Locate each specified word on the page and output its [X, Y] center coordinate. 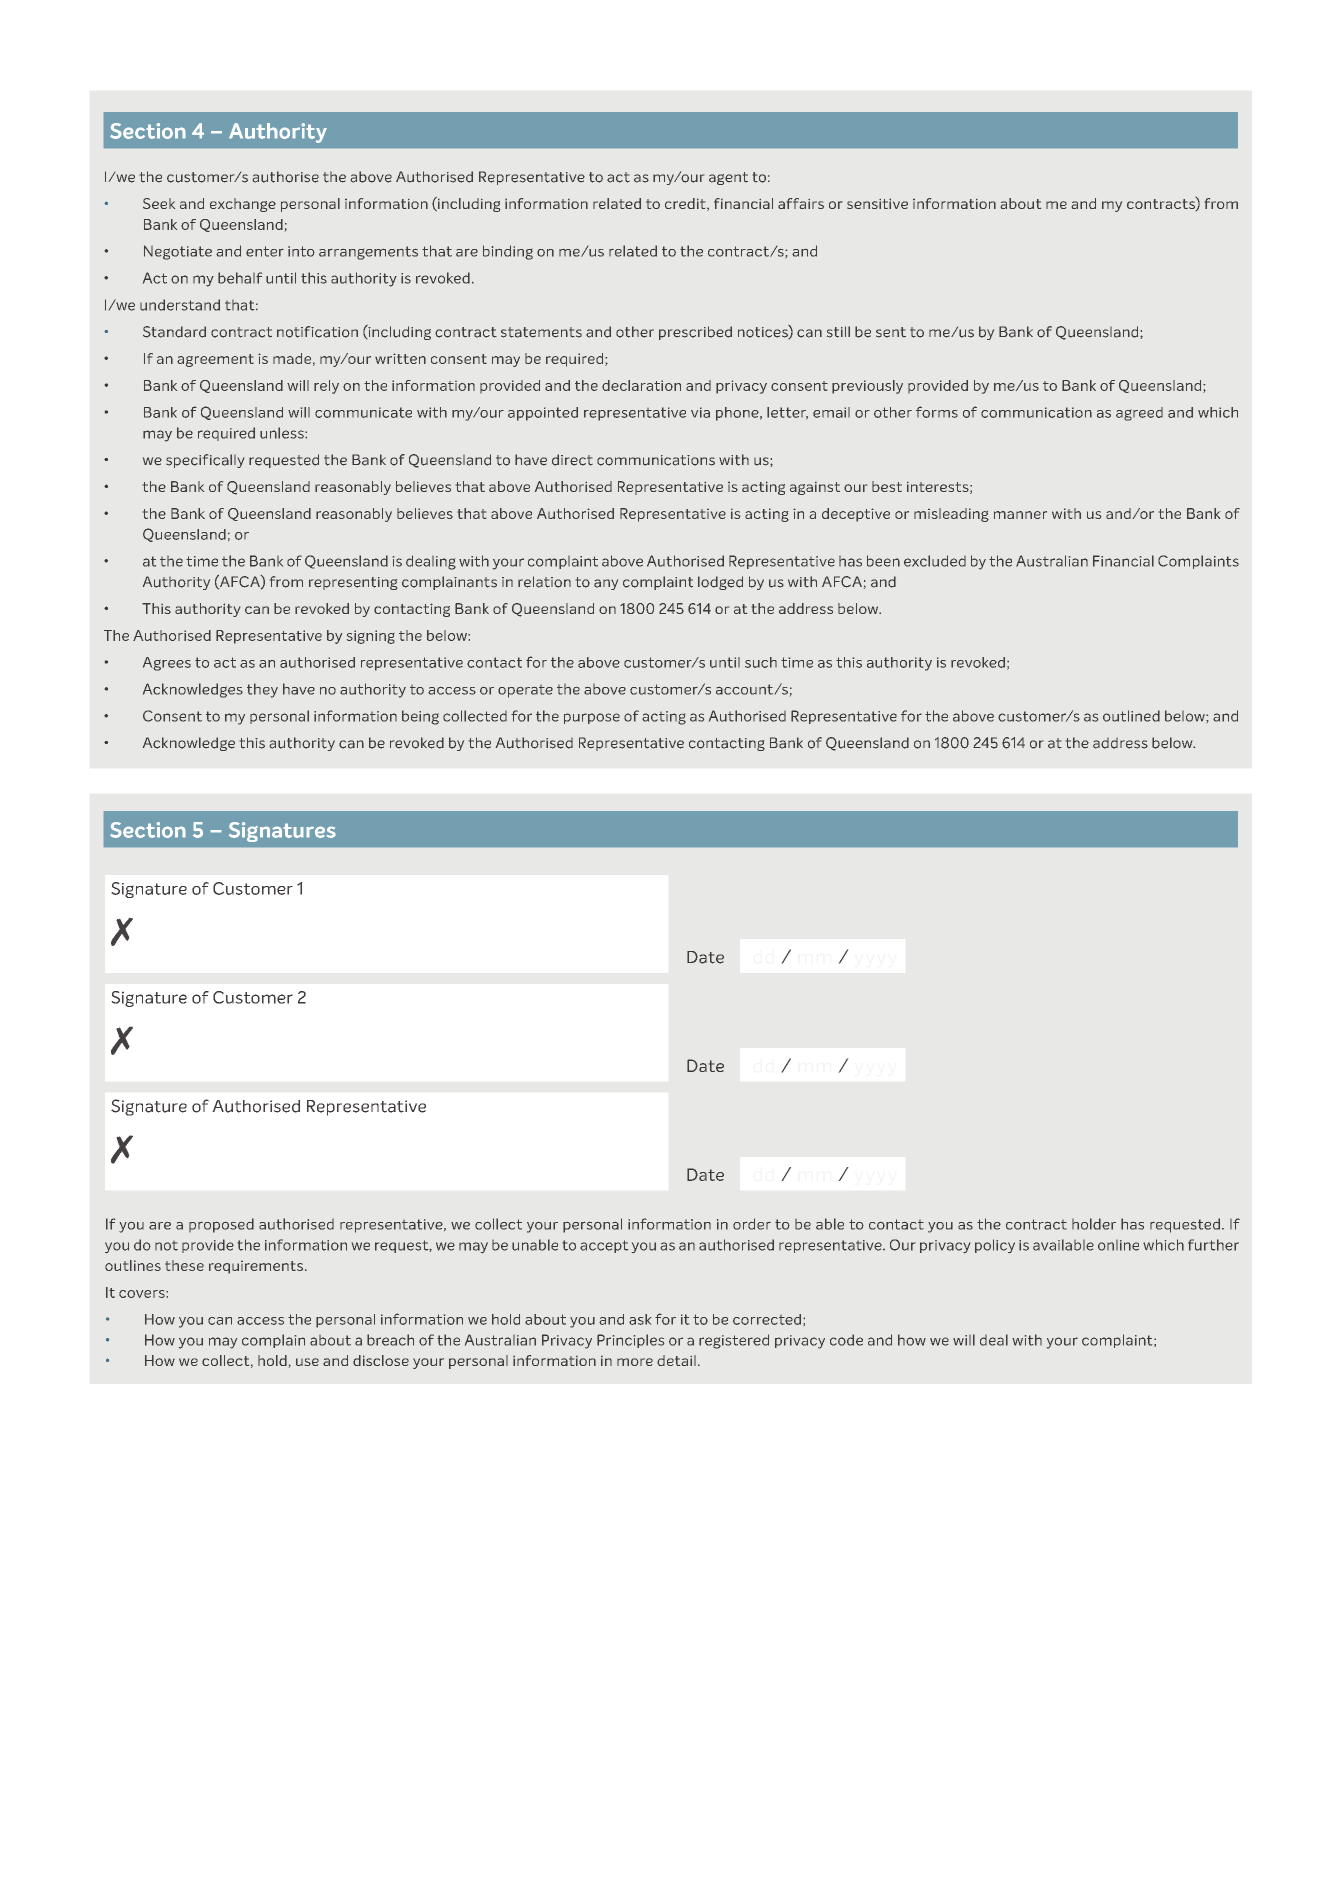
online [1118, 1245]
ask [640, 1319]
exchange [243, 205]
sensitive [877, 203]
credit [686, 204]
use [307, 1362]
